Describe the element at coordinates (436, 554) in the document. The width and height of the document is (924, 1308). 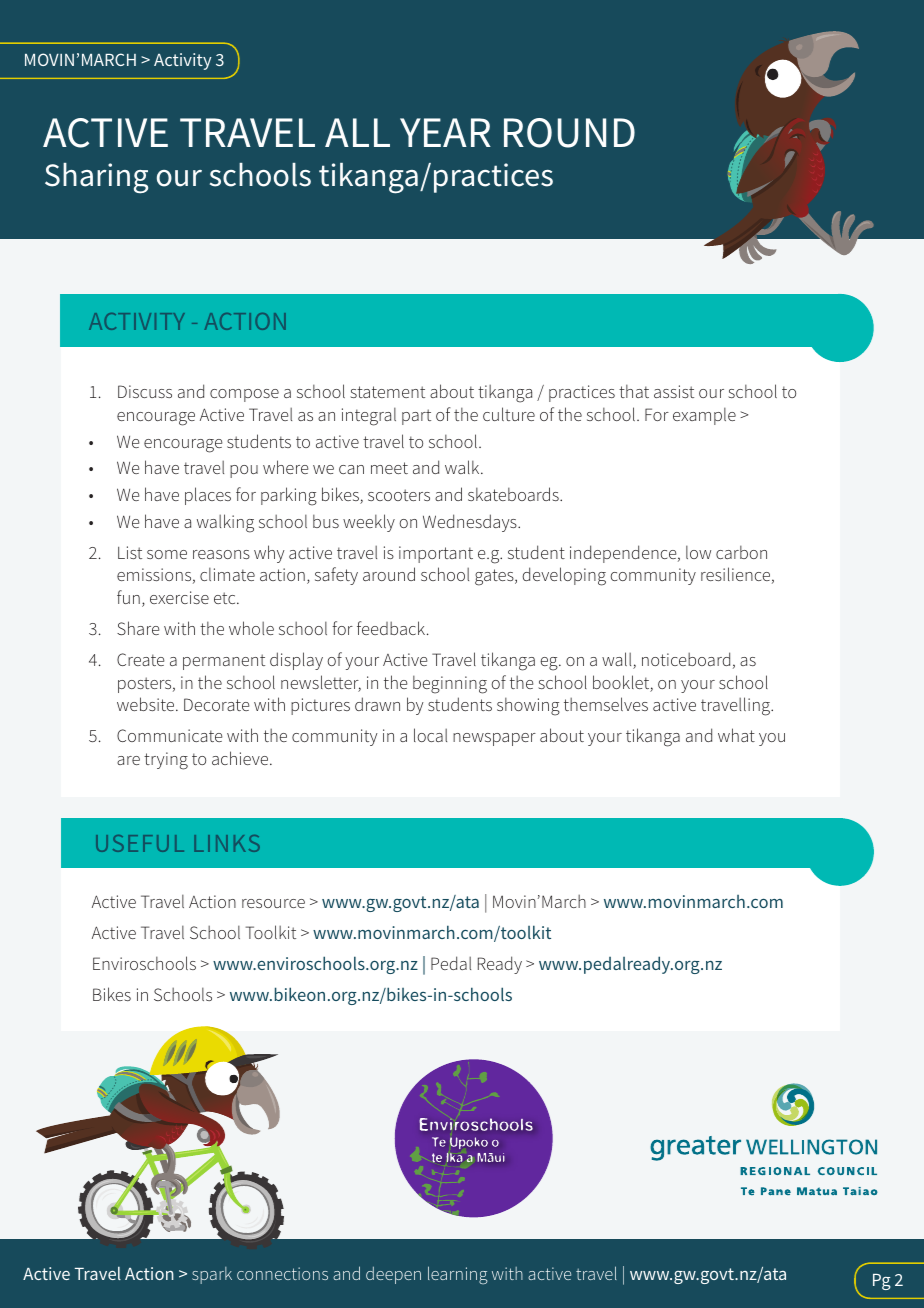
I see `important` at that location.
